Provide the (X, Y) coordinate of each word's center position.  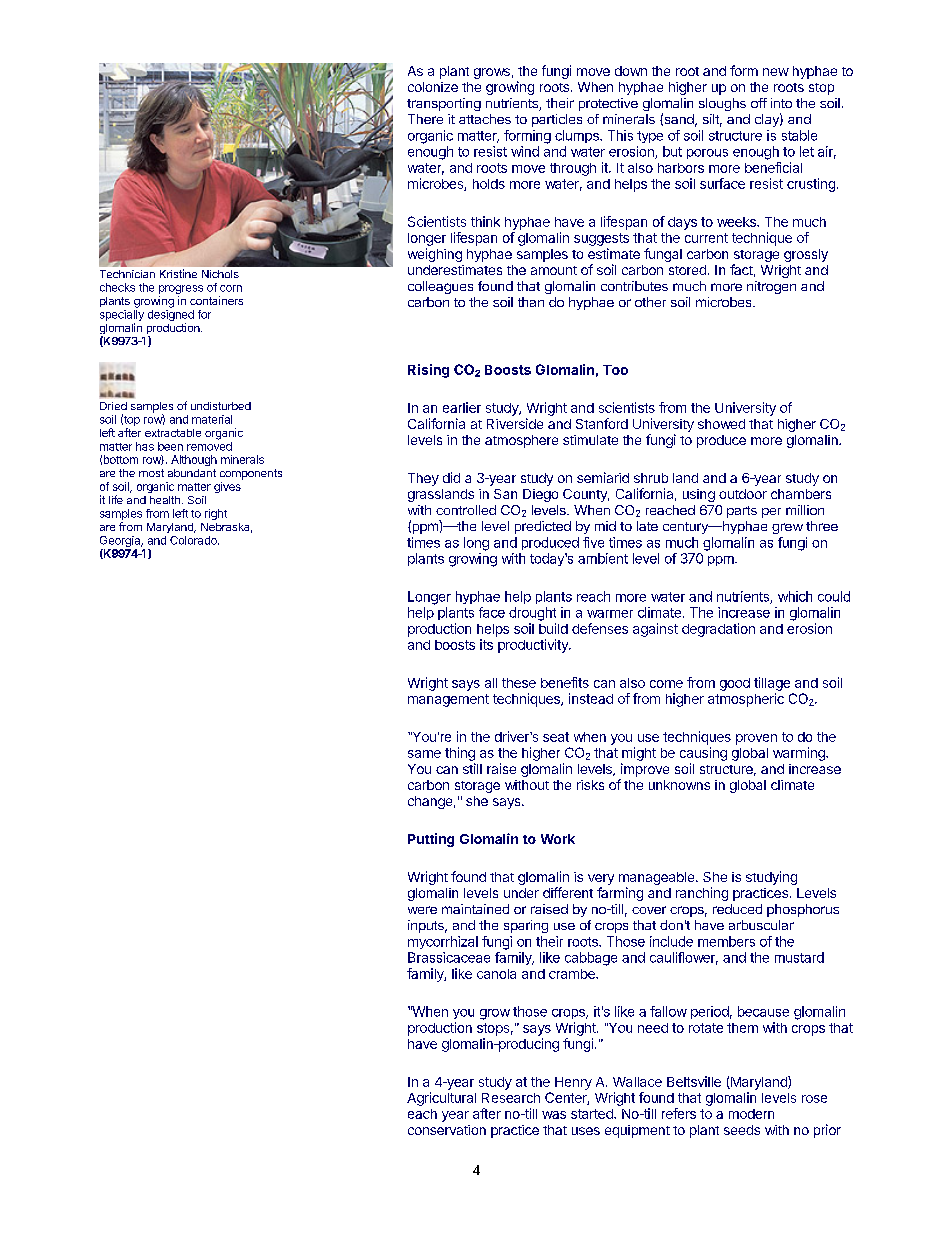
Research (511, 1098)
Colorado (194, 540)
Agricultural (441, 1099)
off (759, 103)
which (795, 596)
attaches (485, 119)
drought (532, 614)
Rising (428, 371)
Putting (431, 840)
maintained (475, 909)
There (425, 119)
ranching (702, 894)
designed (171, 317)
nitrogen (771, 287)
